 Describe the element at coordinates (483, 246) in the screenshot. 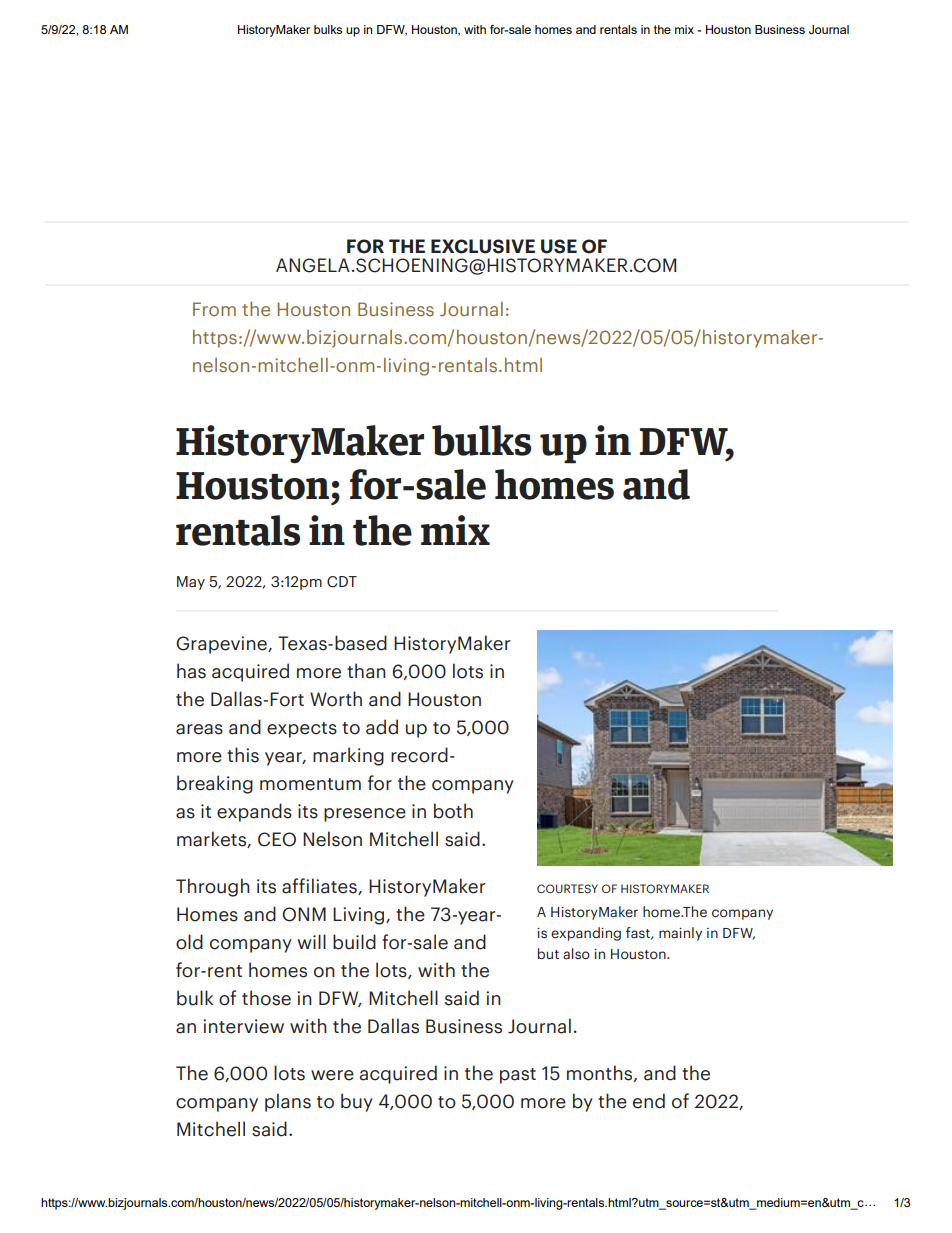

I see `EXCLUSIVE` at that location.
